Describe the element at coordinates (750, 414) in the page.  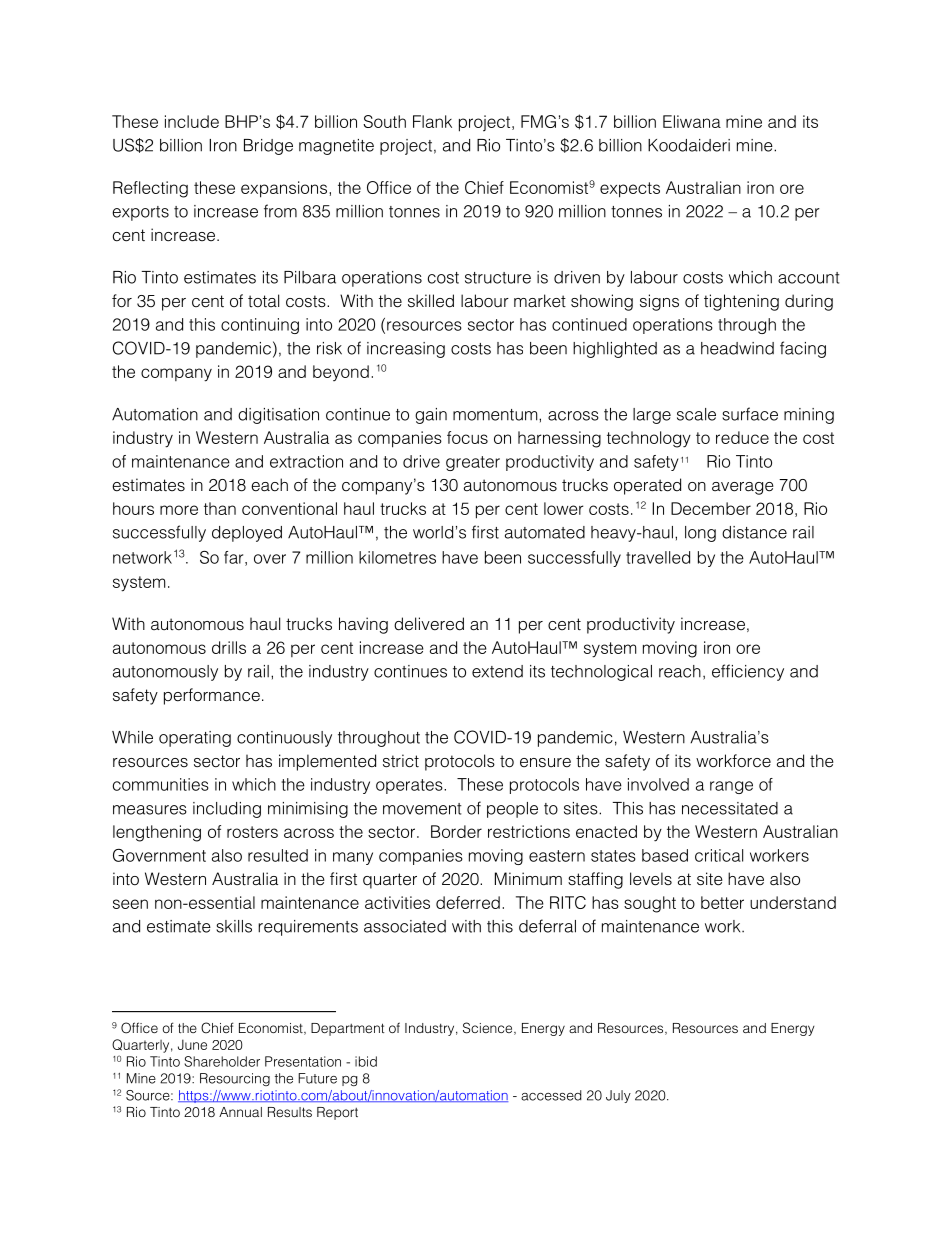
I see `surface` at that location.
